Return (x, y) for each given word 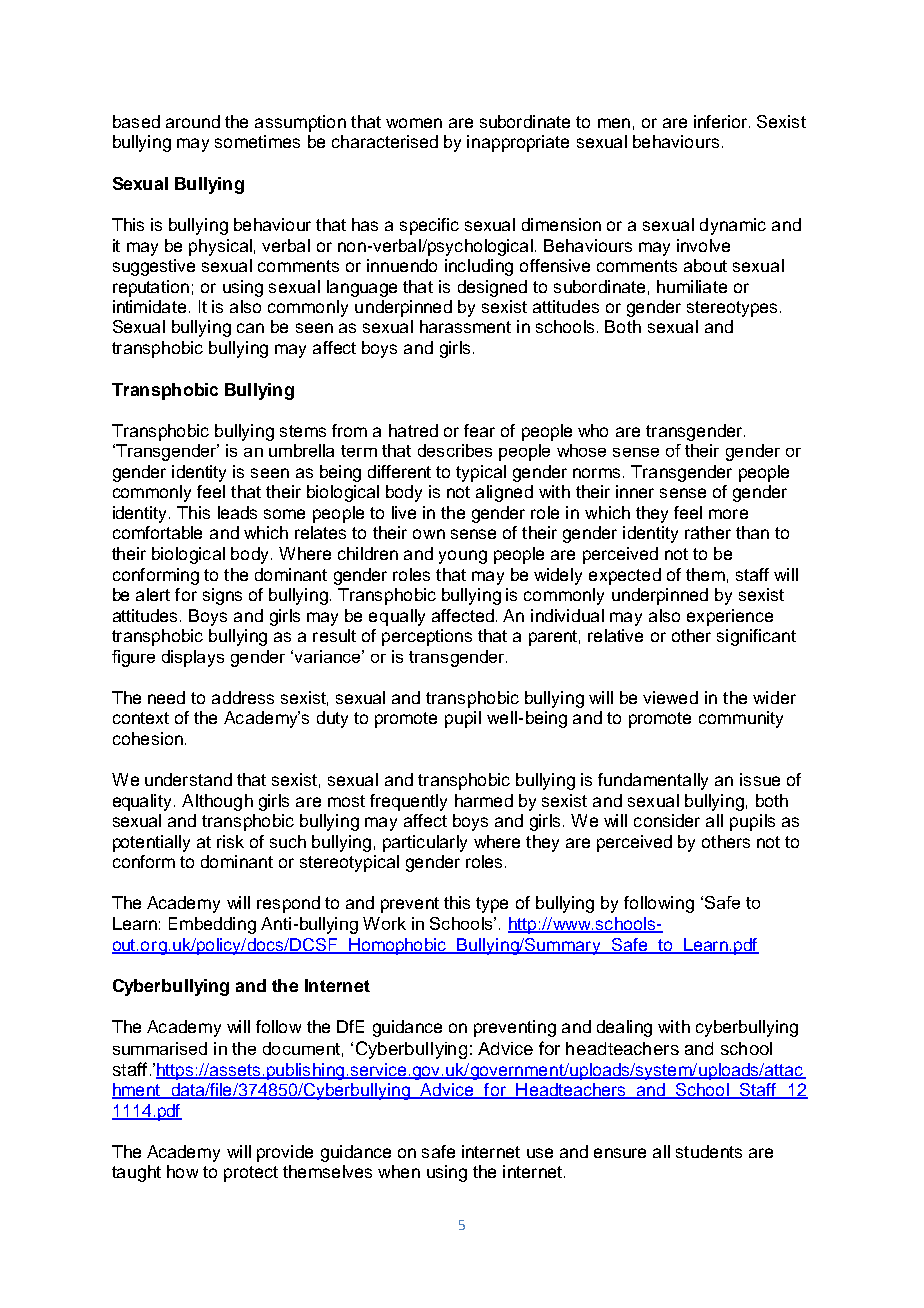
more (728, 514)
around (193, 121)
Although (217, 802)
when (399, 1171)
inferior (722, 121)
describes (455, 450)
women (414, 123)
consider (667, 820)
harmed (484, 800)
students (709, 1151)
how (182, 1171)
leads (237, 512)
